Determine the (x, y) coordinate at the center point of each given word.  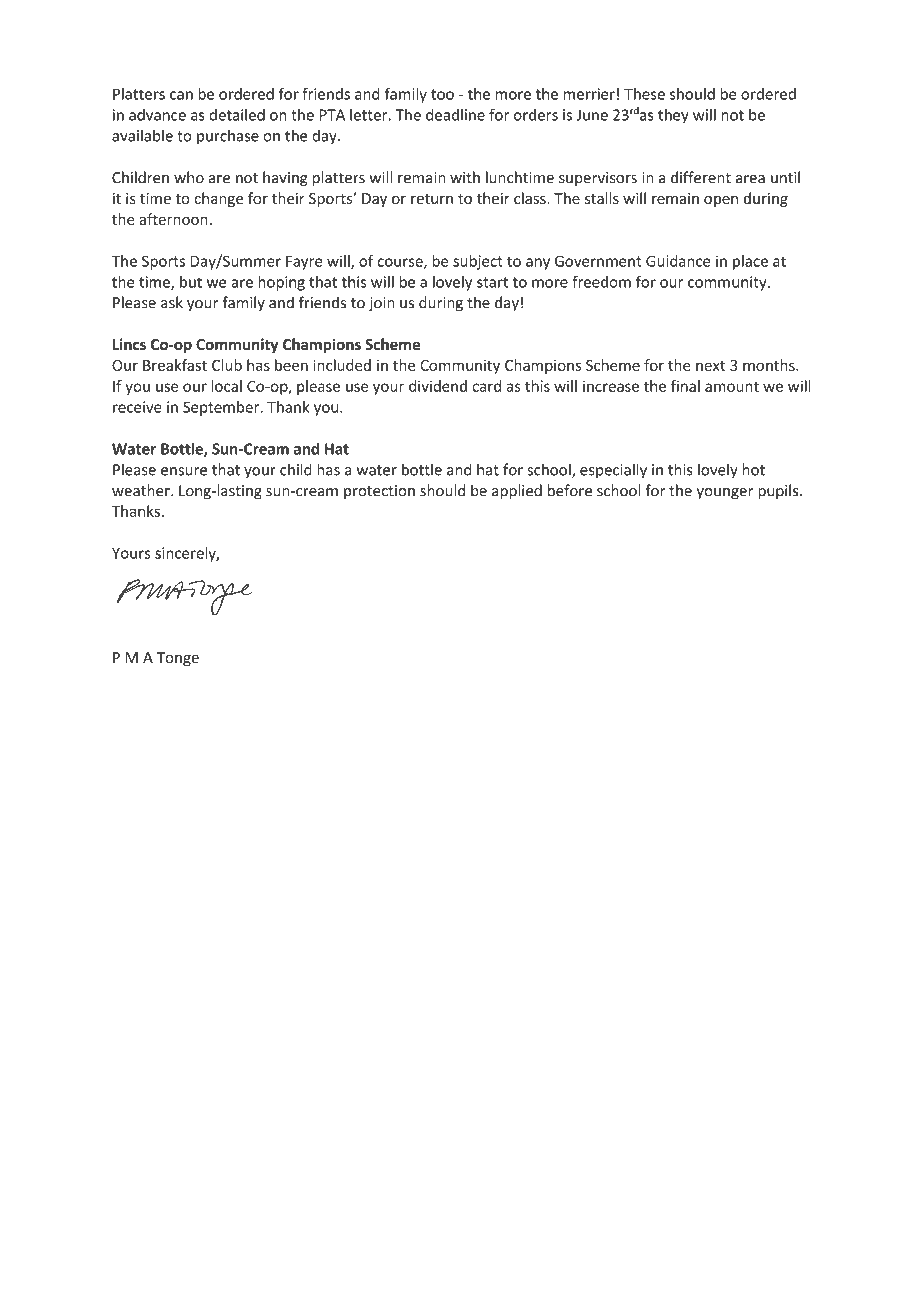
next (710, 366)
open (721, 201)
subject (478, 262)
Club (227, 365)
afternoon (174, 219)
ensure (184, 471)
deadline (455, 115)
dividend (438, 386)
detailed (237, 115)
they (673, 116)
